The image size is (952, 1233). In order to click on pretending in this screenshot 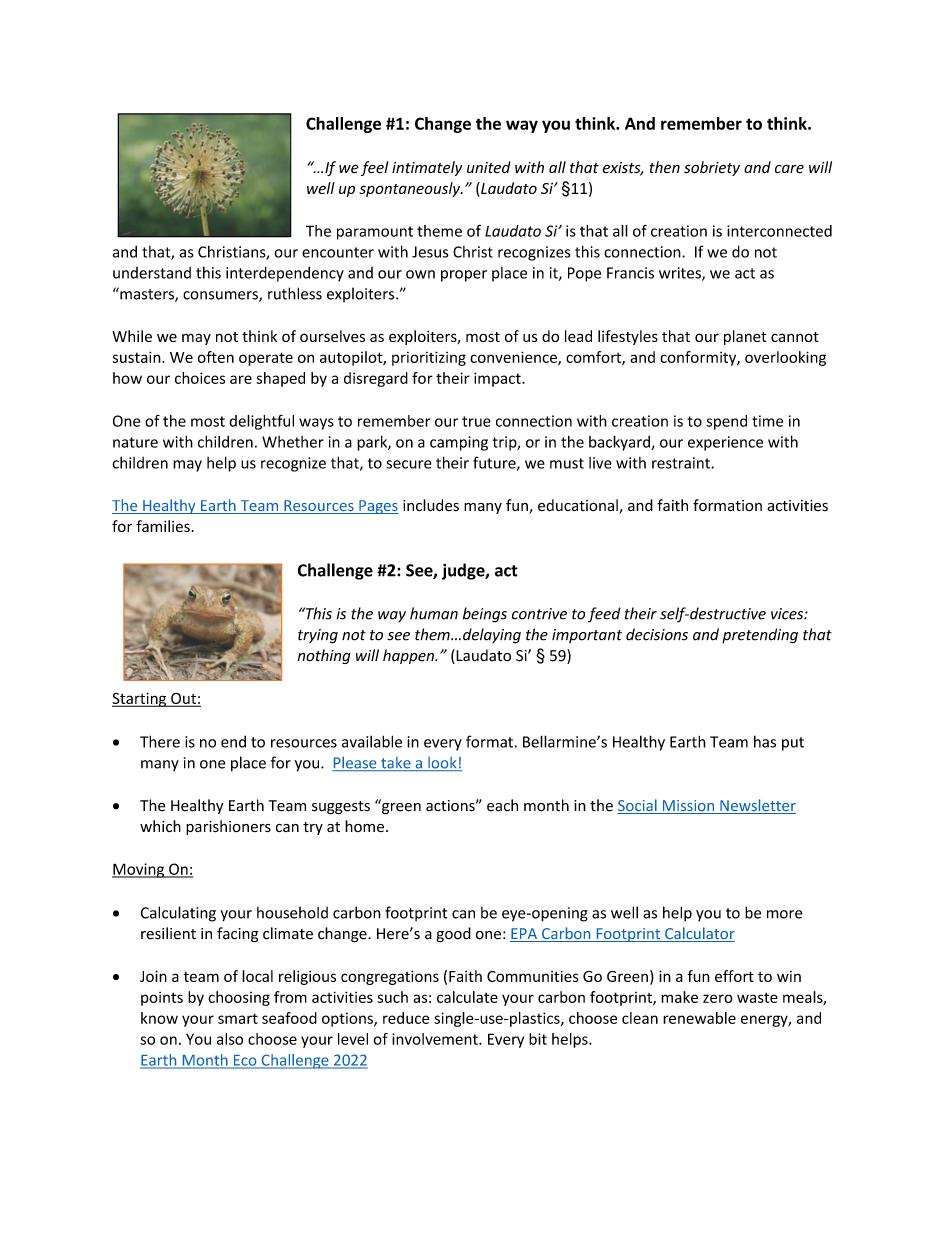, I will do `click(760, 636)`.
